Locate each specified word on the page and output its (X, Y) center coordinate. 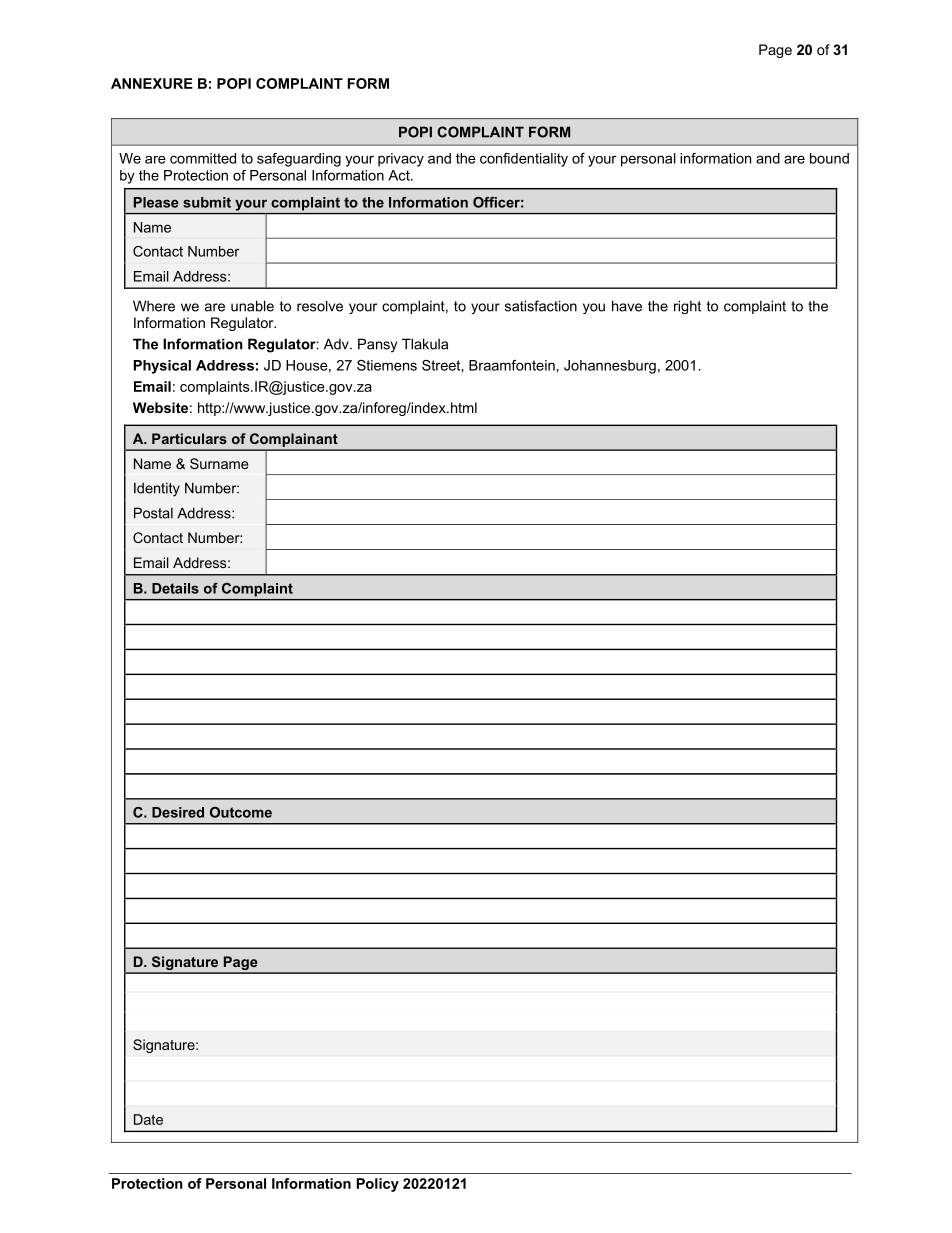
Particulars (189, 438)
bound (829, 158)
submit (207, 202)
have (627, 306)
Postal (153, 513)
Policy (378, 1185)
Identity (157, 489)
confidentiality (524, 160)
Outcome (241, 812)
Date (148, 1119)
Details (175, 588)
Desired (178, 812)
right (687, 307)
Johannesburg (610, 367)
